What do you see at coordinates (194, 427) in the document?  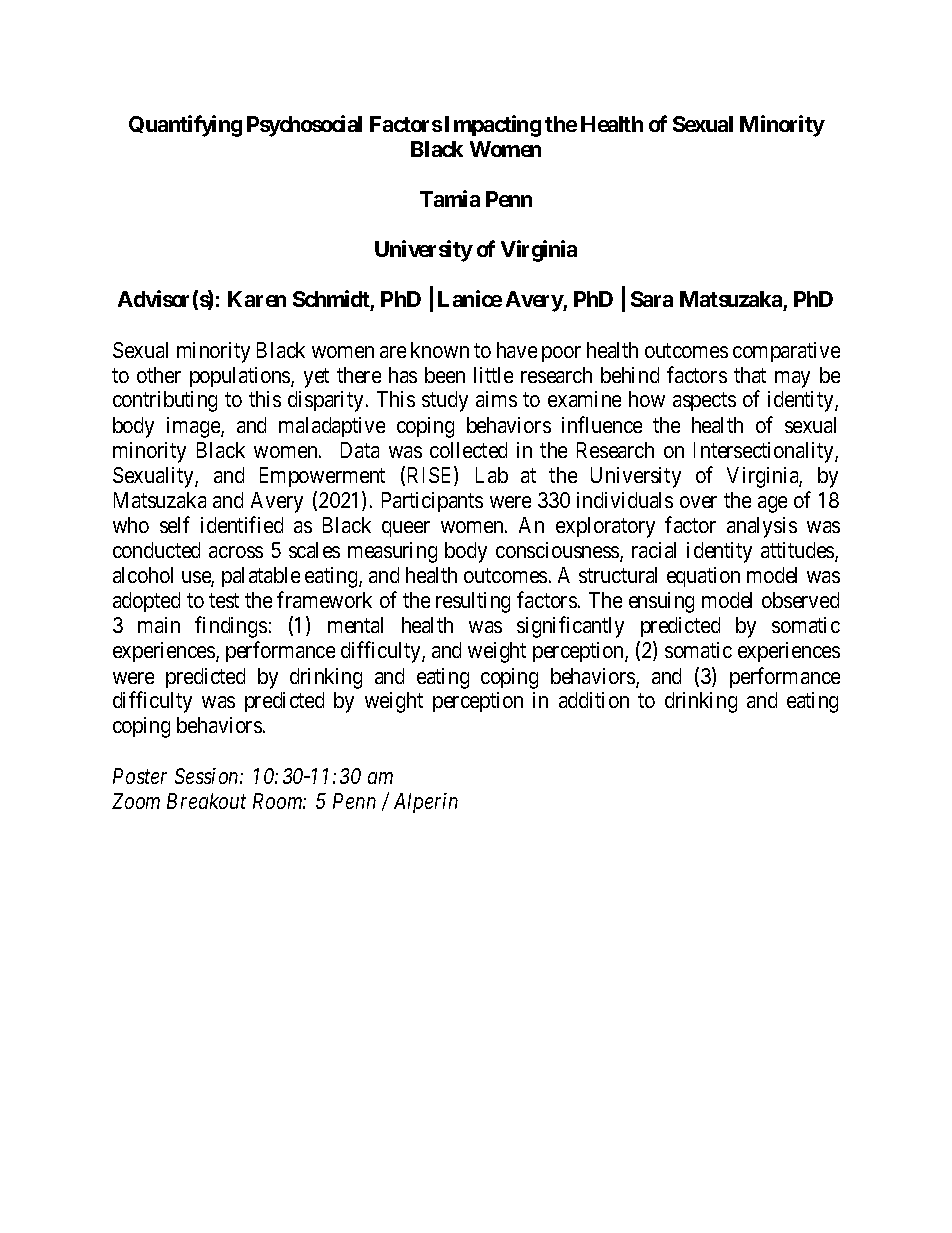 I see `image` at bounding box center [194, 427].
